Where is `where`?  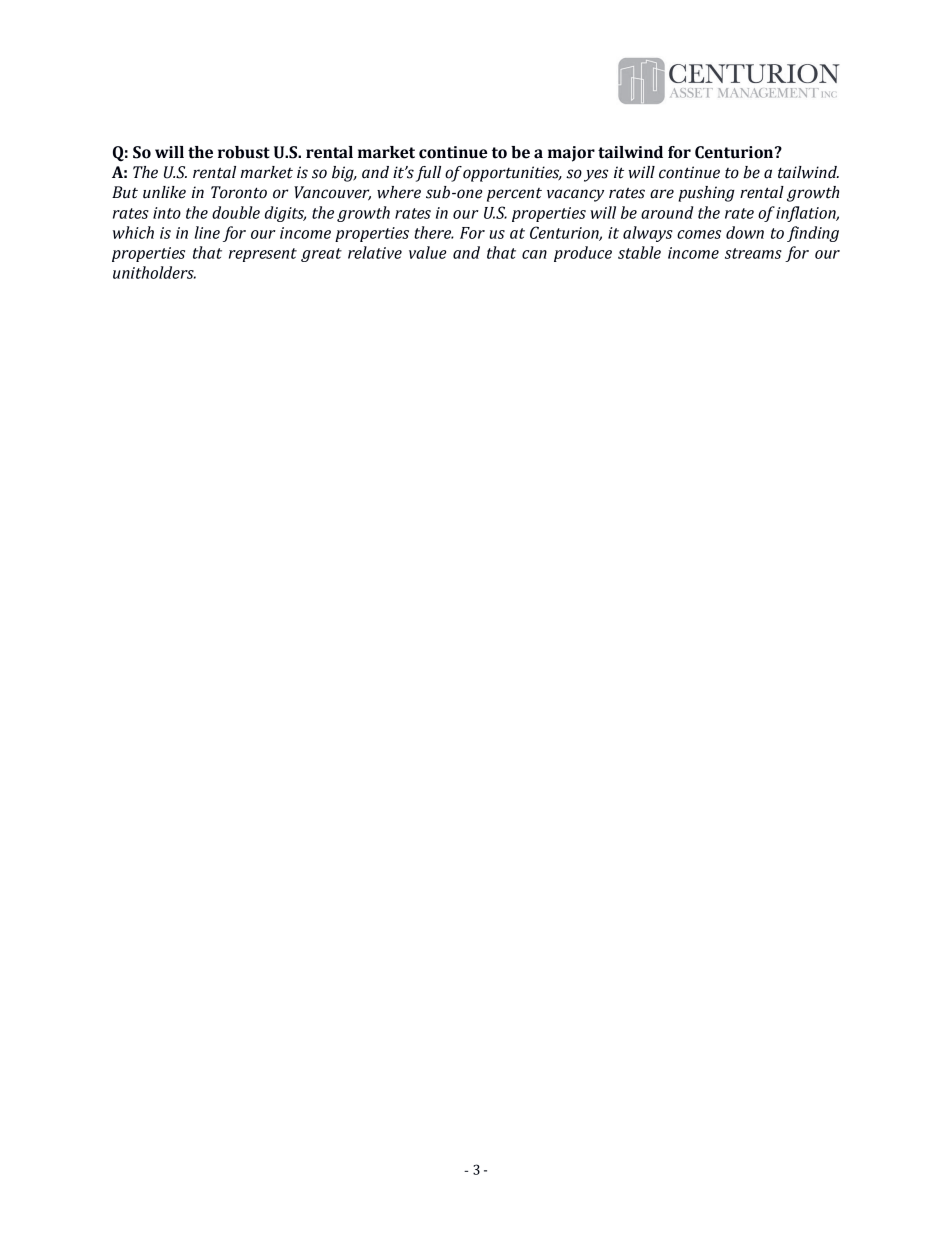
where is located at coordinates (399, 192).
